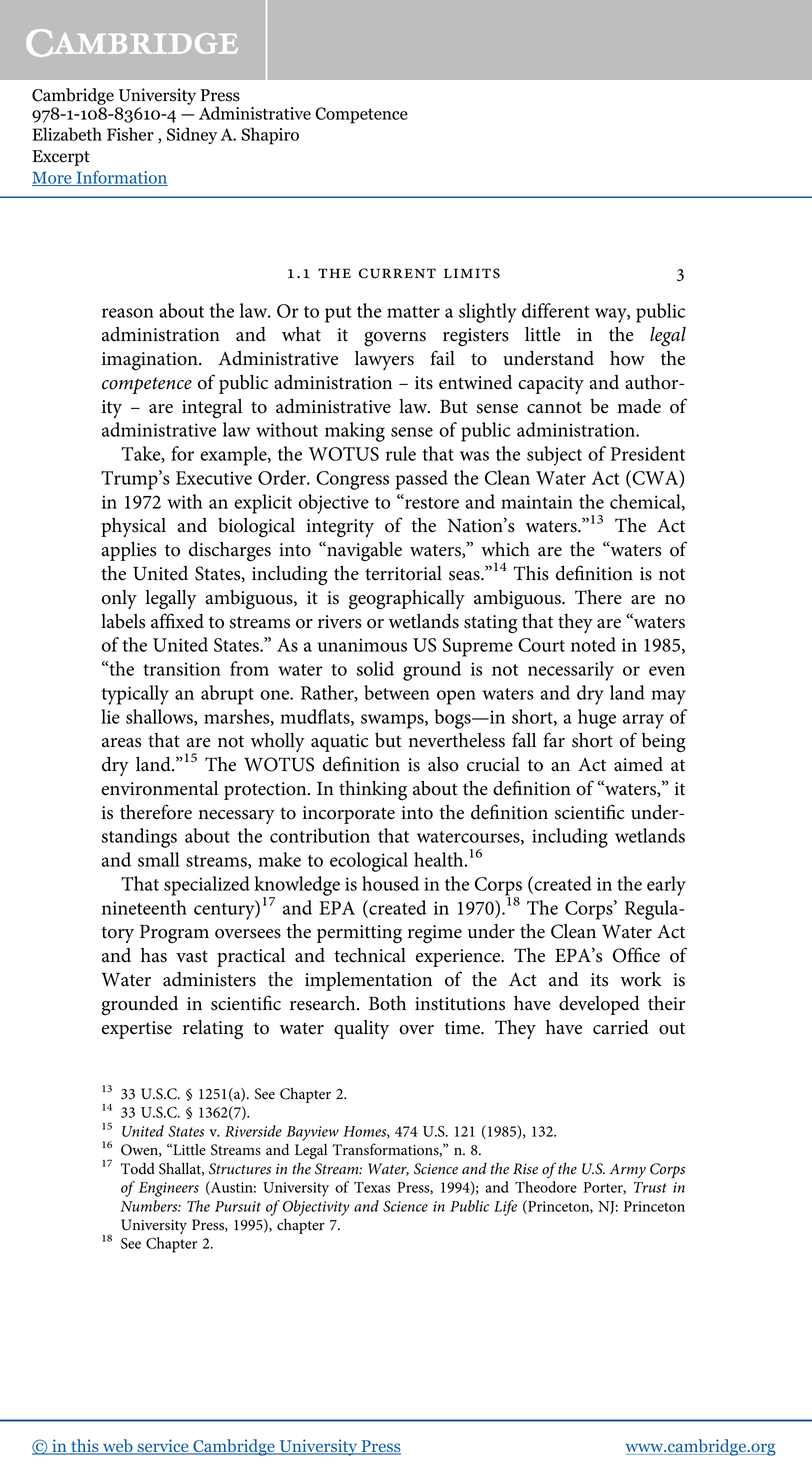  What do you see at coordinates (137, 1030) in the image?
I see `expertise` at bounding box center [137, 1030].
